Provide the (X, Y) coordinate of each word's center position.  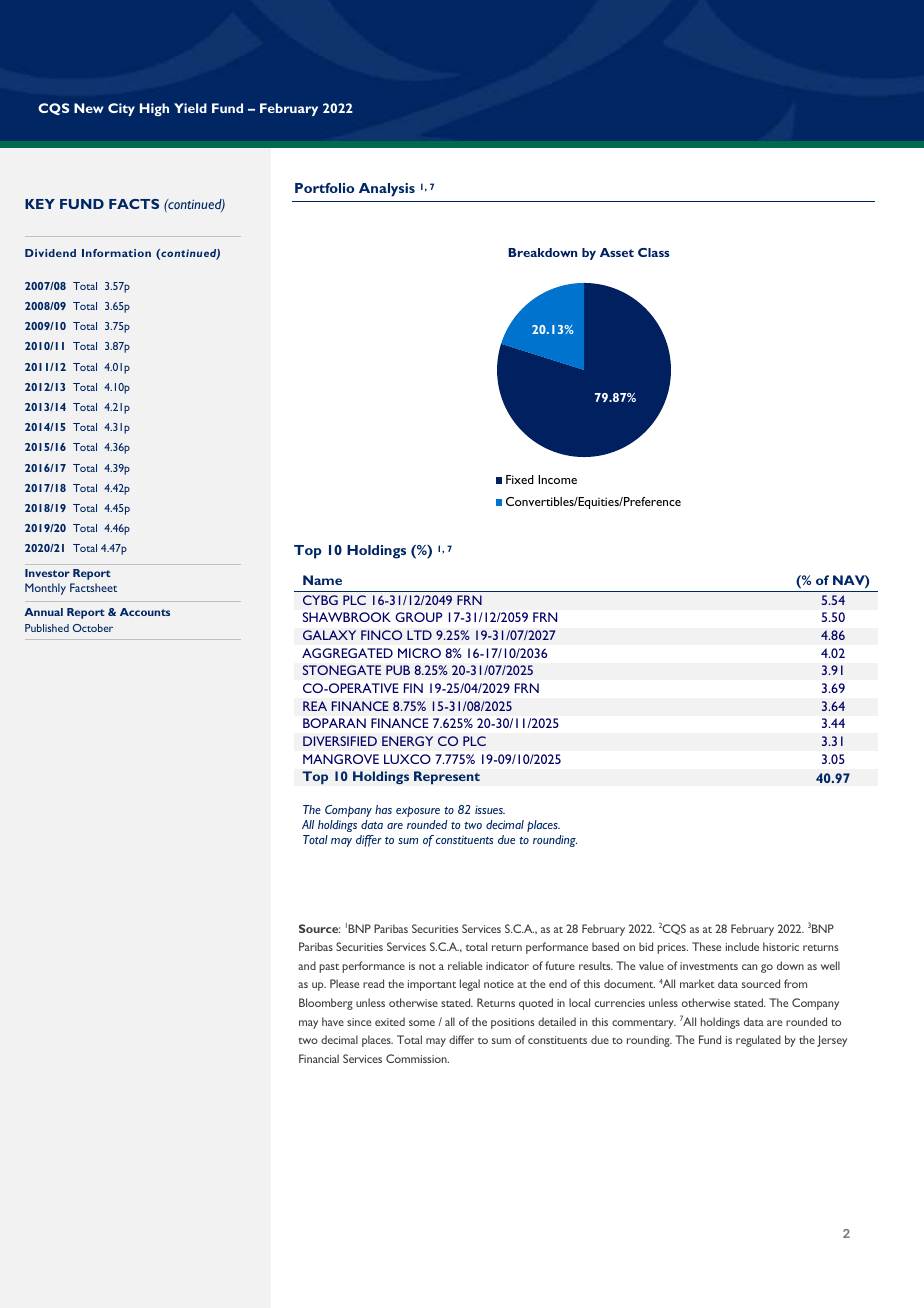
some (422, 1023)
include (742, 946)
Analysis (387, 190)
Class (653, 252)
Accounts (145, 612)
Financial (319, 1058)
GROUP (418, 617)
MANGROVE (341, 759)
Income (557, 479)
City (121, 109)
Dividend (50, 253)
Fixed (520, 479)
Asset (617, 252)
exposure (418, 811)
